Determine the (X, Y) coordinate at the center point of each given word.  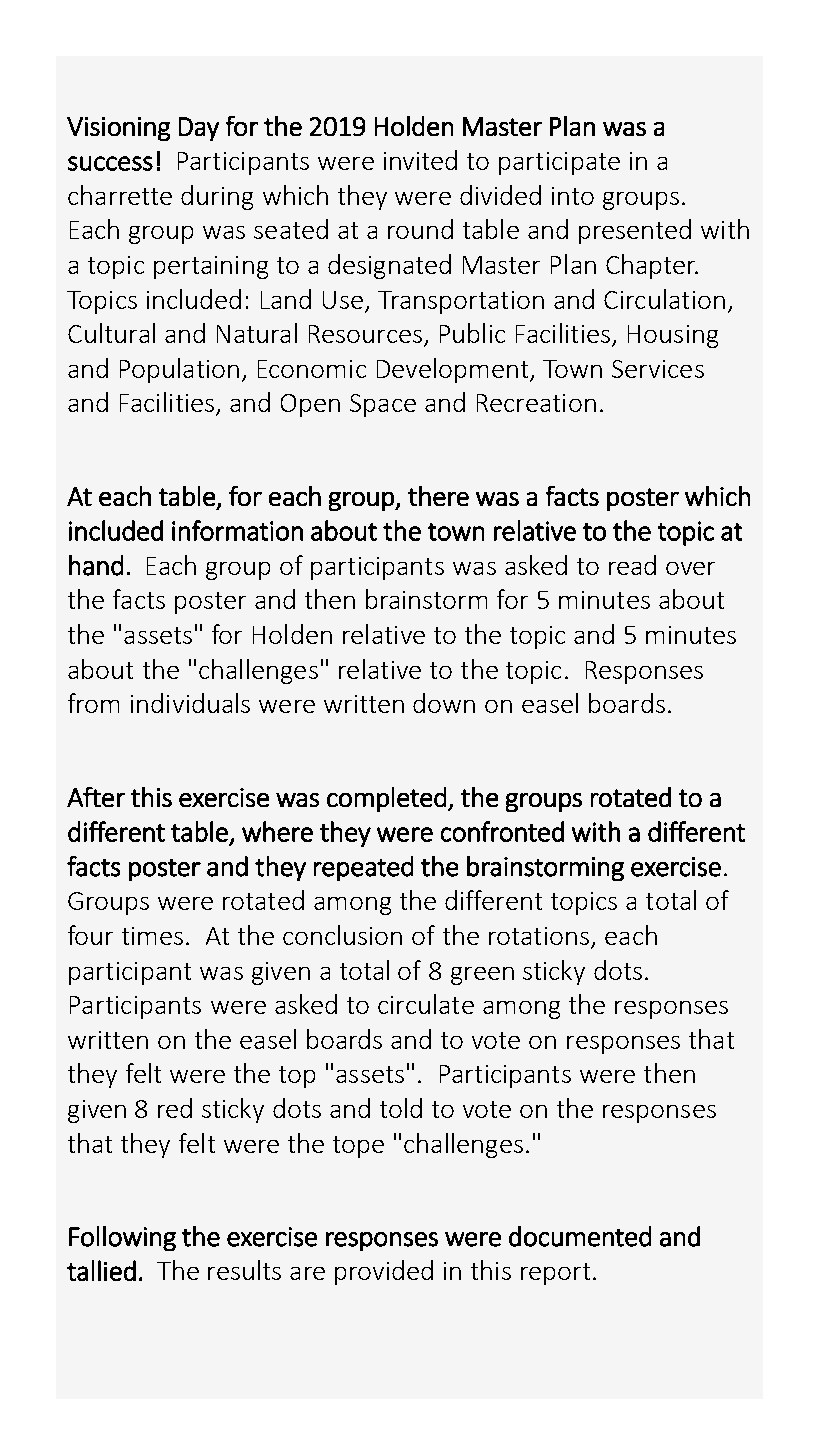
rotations (539, 936)
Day (199, 129)
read (632, 565)
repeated (363, 868)
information (237, 530)
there (438, 496)
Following (122, 1238)
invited (420, 160)
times (152, 936)
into (573, 196)
